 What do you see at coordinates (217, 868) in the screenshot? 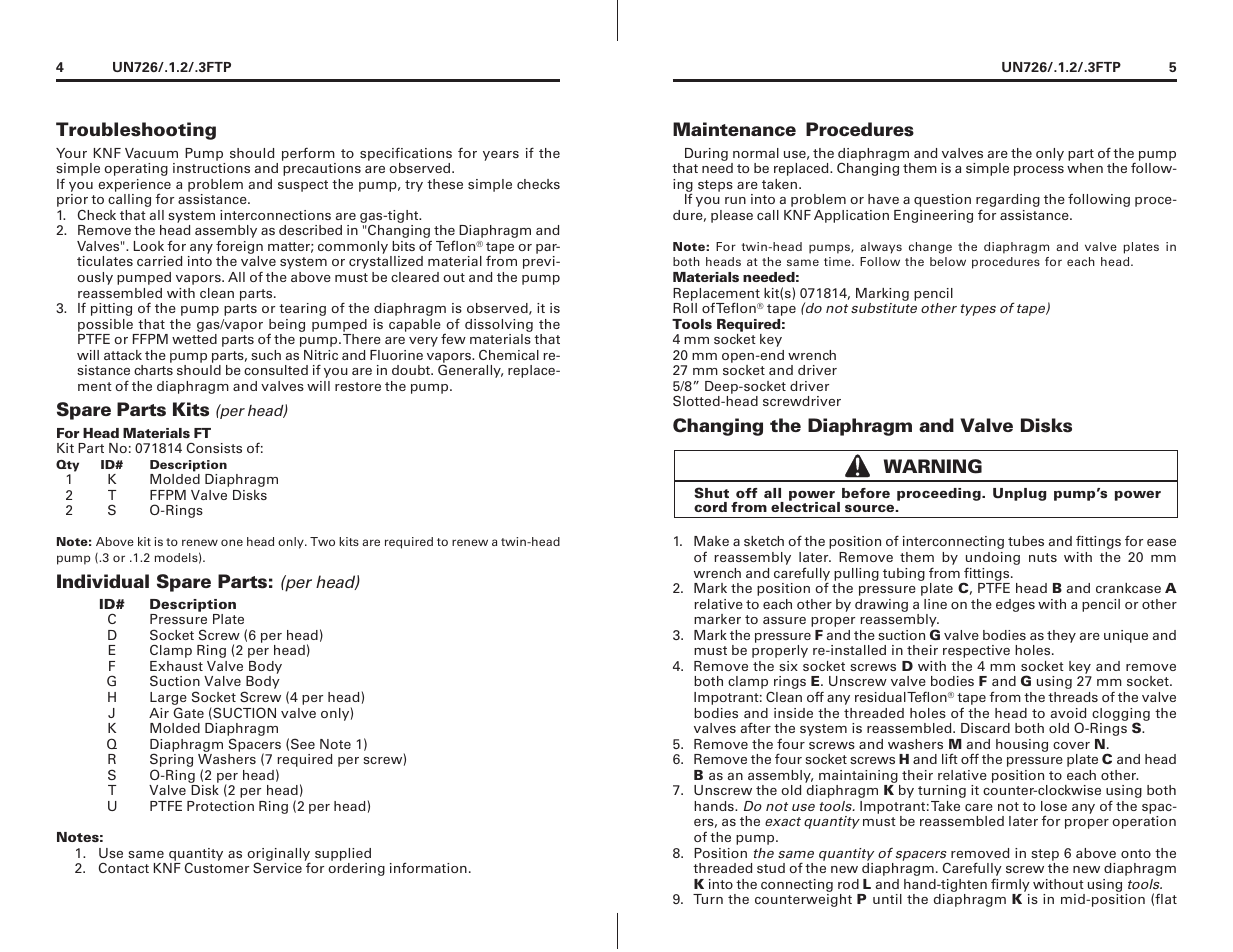
I see `Customer` at bounding box center [217, 868].
